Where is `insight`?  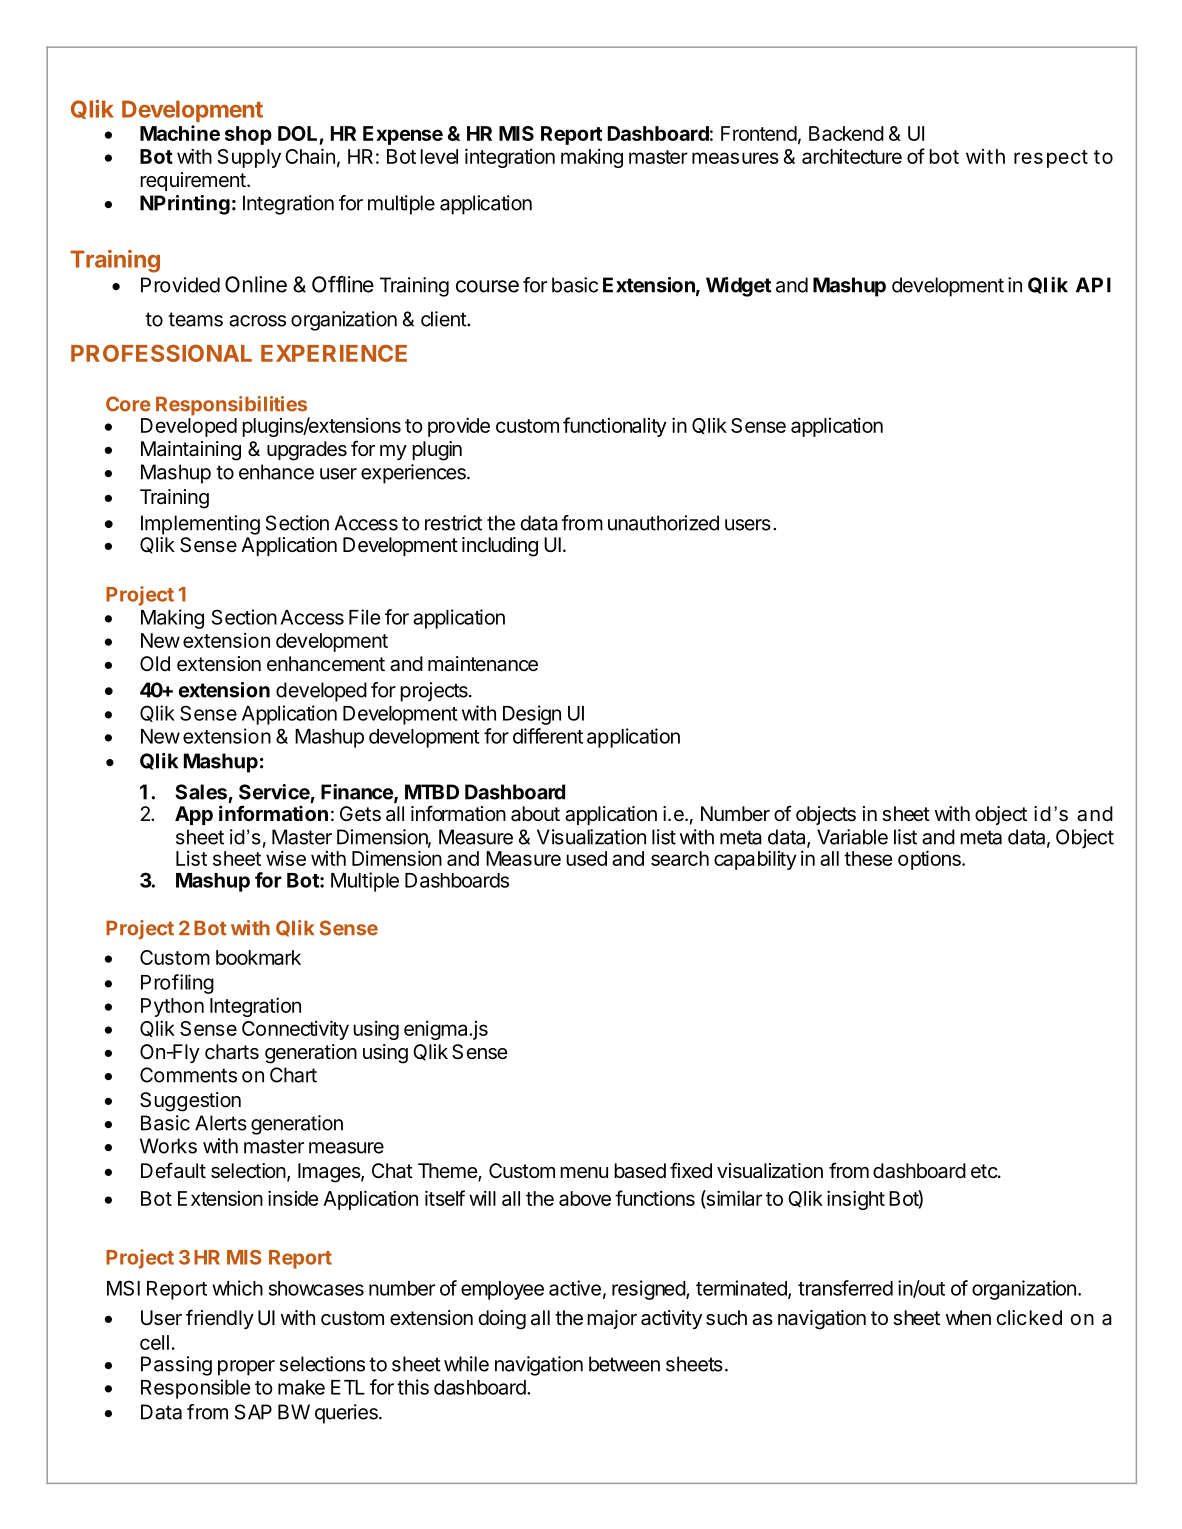
insight is located at coordinates (856, 1200).
